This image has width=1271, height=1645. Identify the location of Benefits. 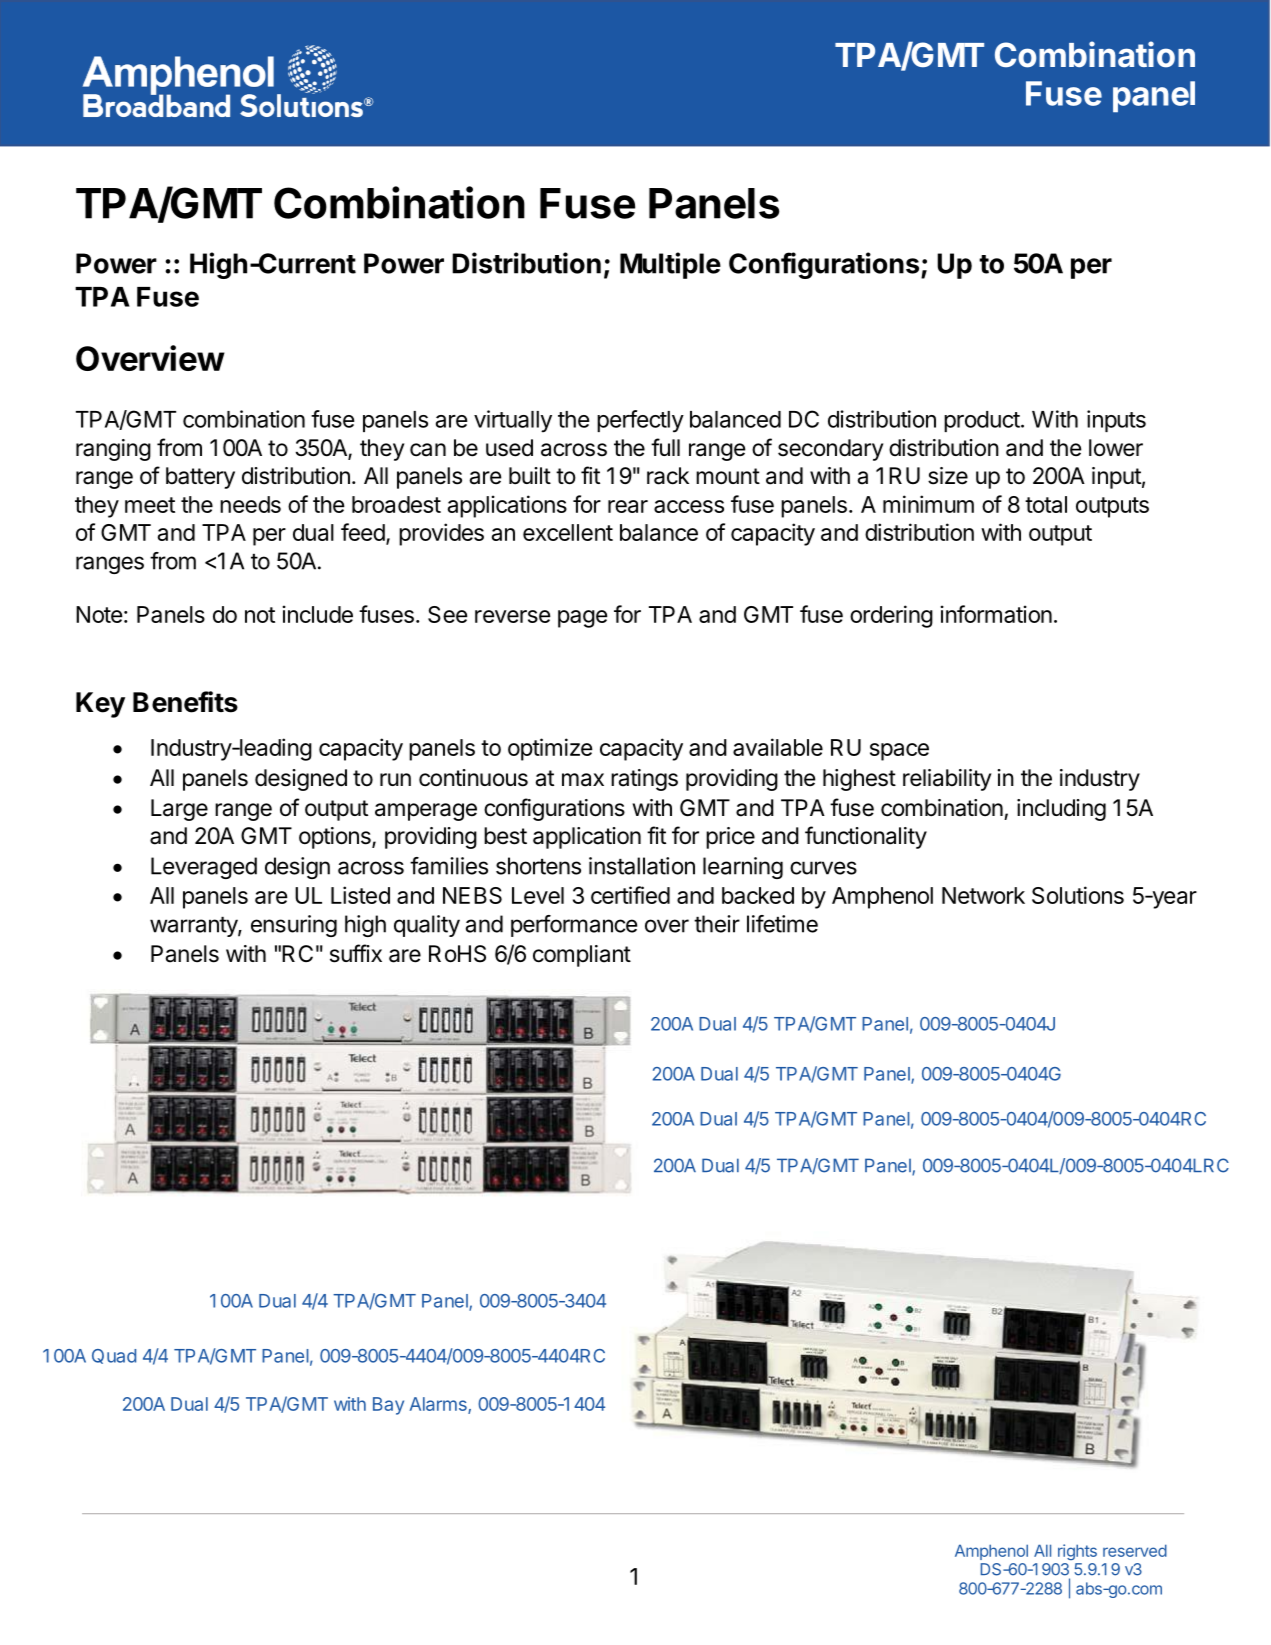
(185, 702).
